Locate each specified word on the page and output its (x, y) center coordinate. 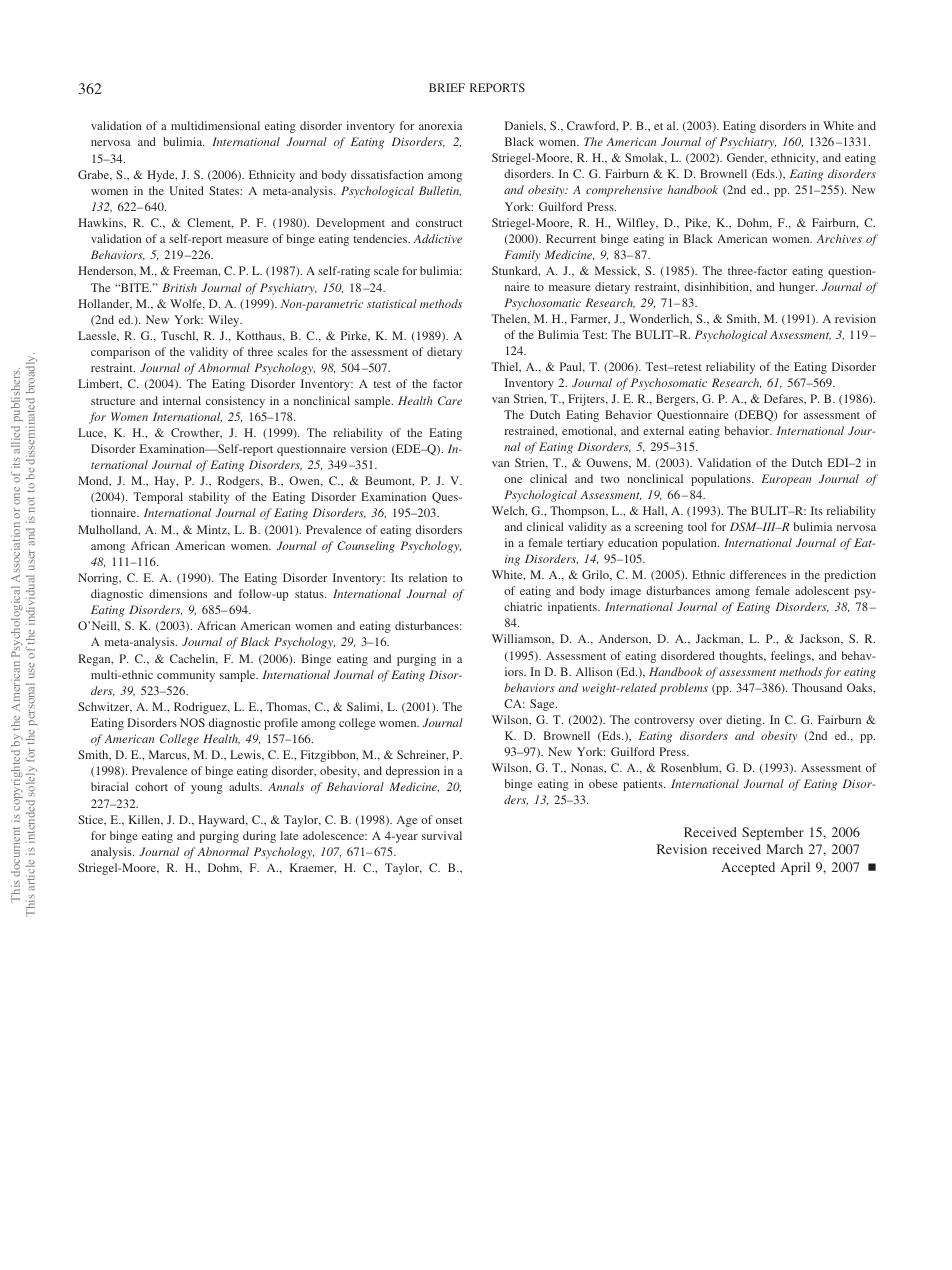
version (368, 448)
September (773, 833)
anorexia (440, 125)
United (186, 190)
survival (442, 835)
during (259, 837)
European (786, 480)
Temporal (158, 498)
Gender (747, 158)
